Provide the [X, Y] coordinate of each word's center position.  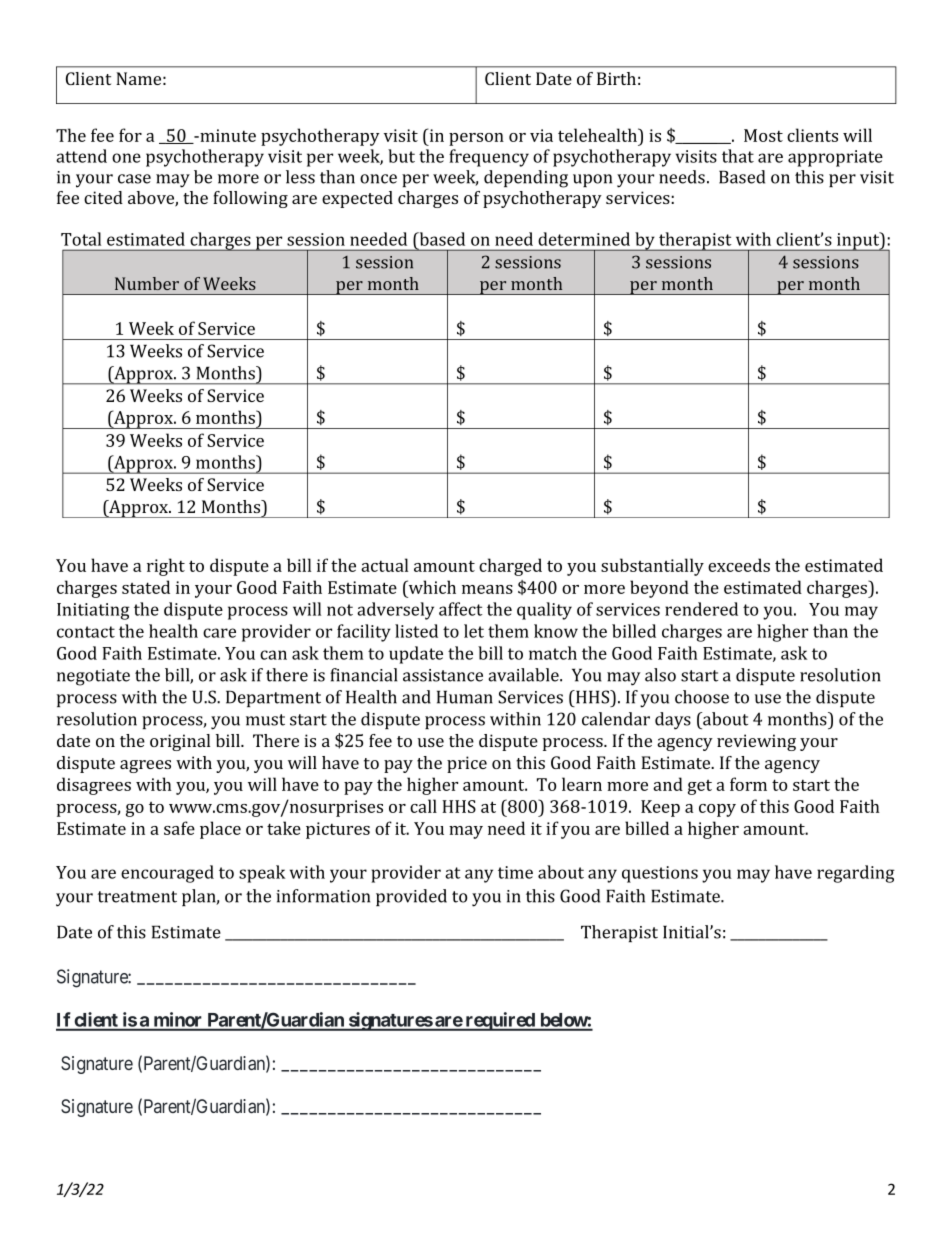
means [487, 589]
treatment [137, 897]
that [738, 156]
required [500, 1021]
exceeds [739, 565]
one [126, 158]
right [166, 567]
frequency [489, 158]
